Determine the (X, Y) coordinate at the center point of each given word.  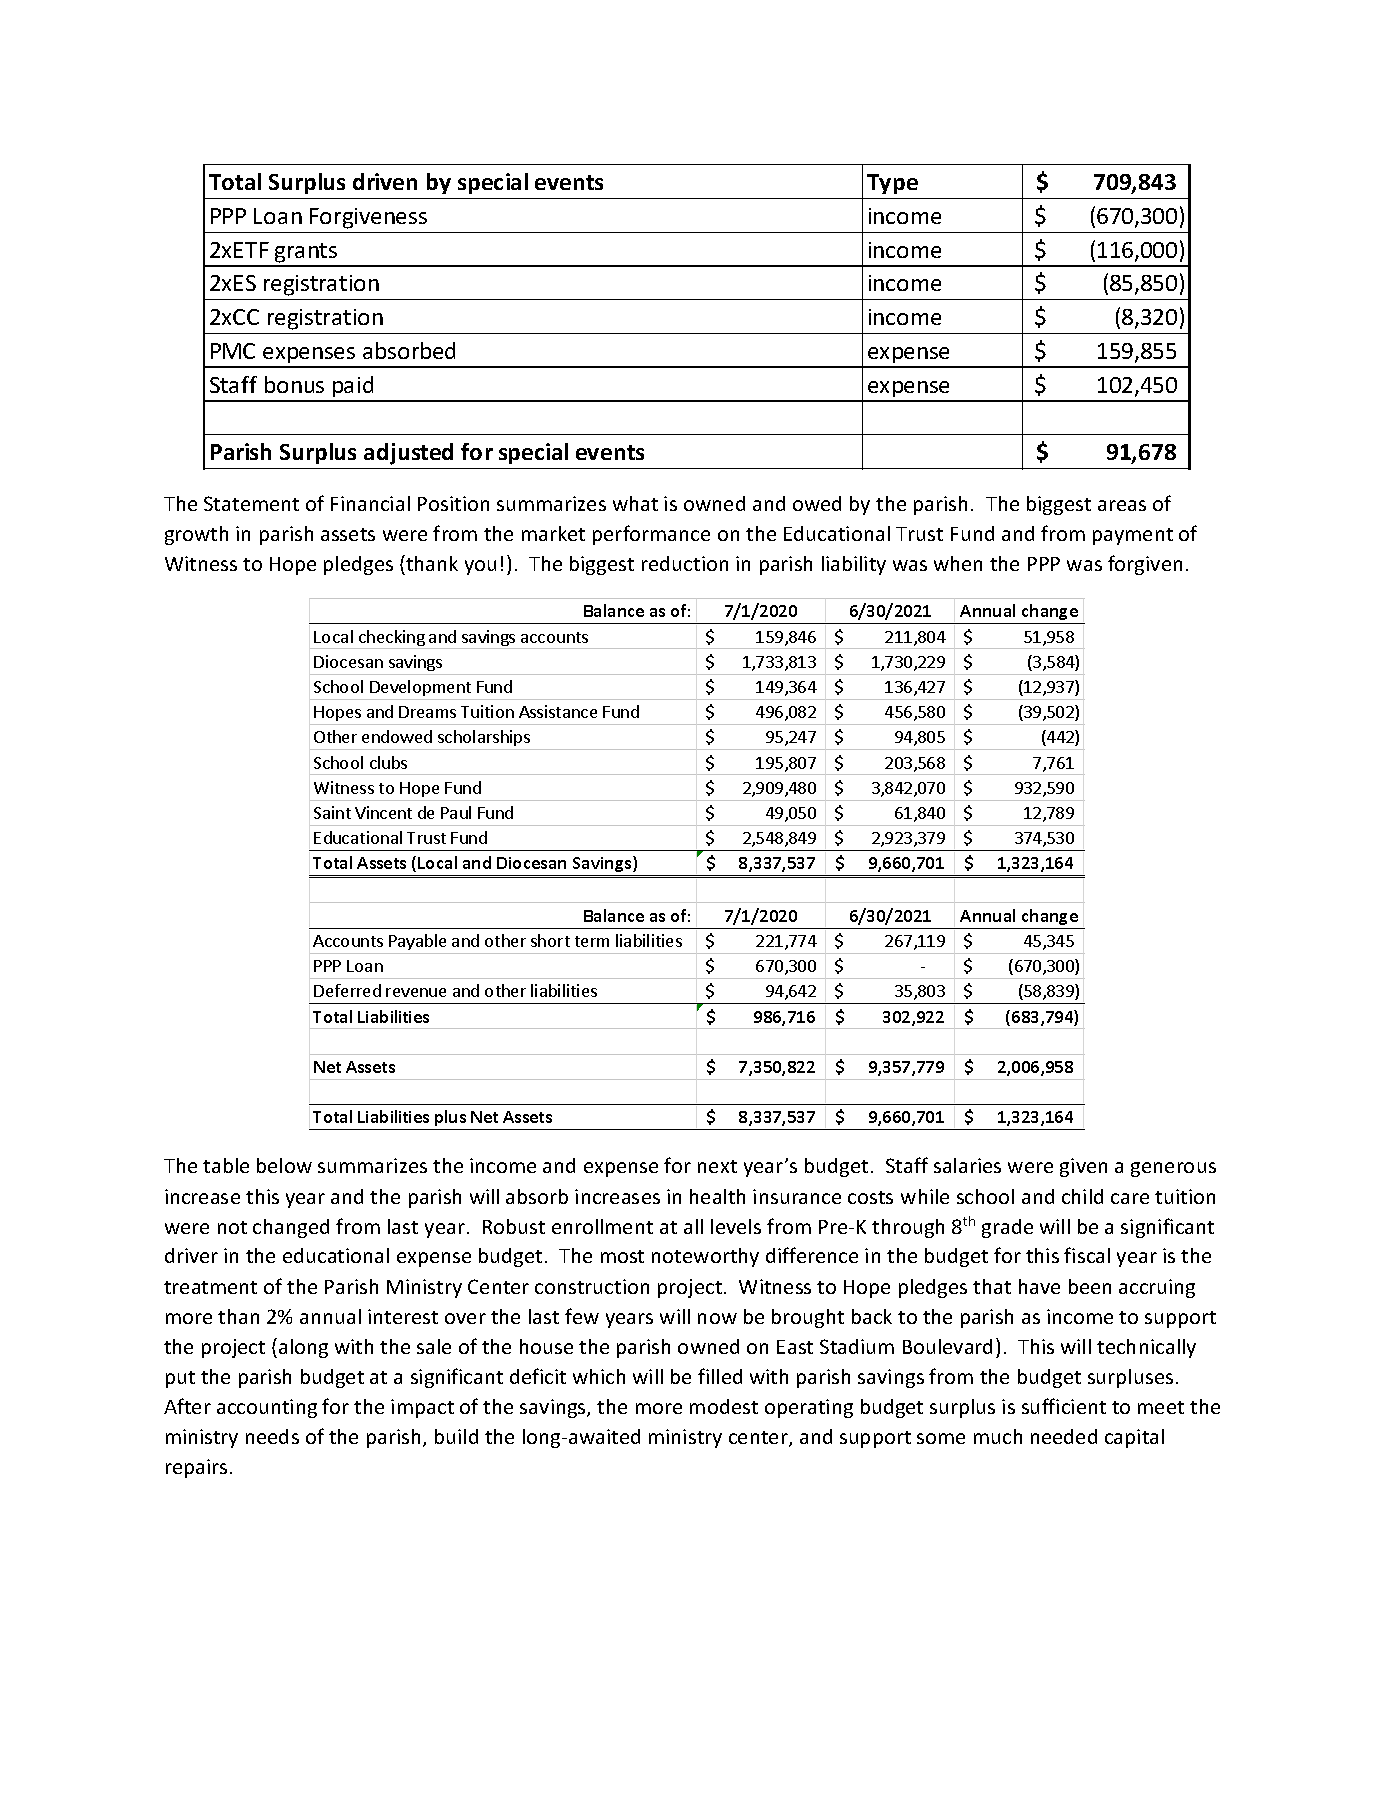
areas (1122, 505)
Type (892, 184)
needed (1064, 1436)
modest (724, 1406)
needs (272, 1436)
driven (385, 181)
